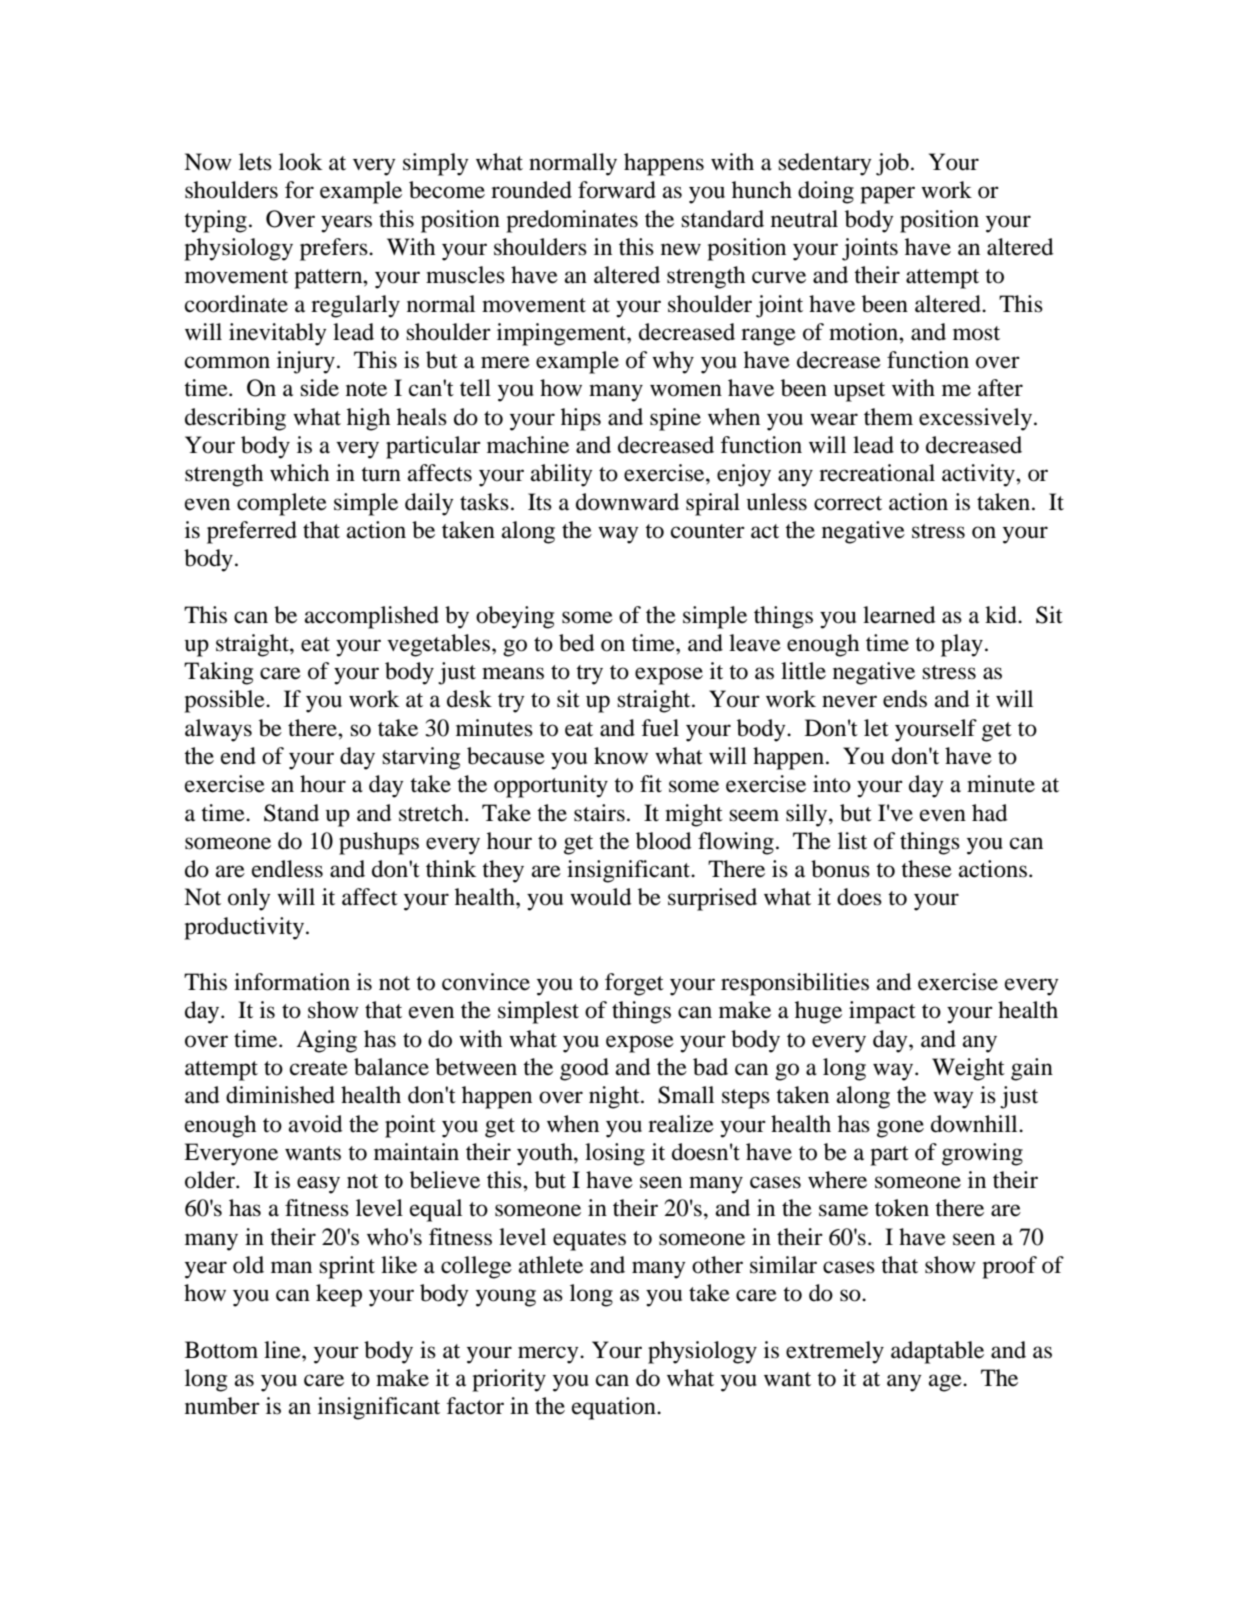  Describe the element at coordinates (887, 195) in the image. I see `paper` at that location.
